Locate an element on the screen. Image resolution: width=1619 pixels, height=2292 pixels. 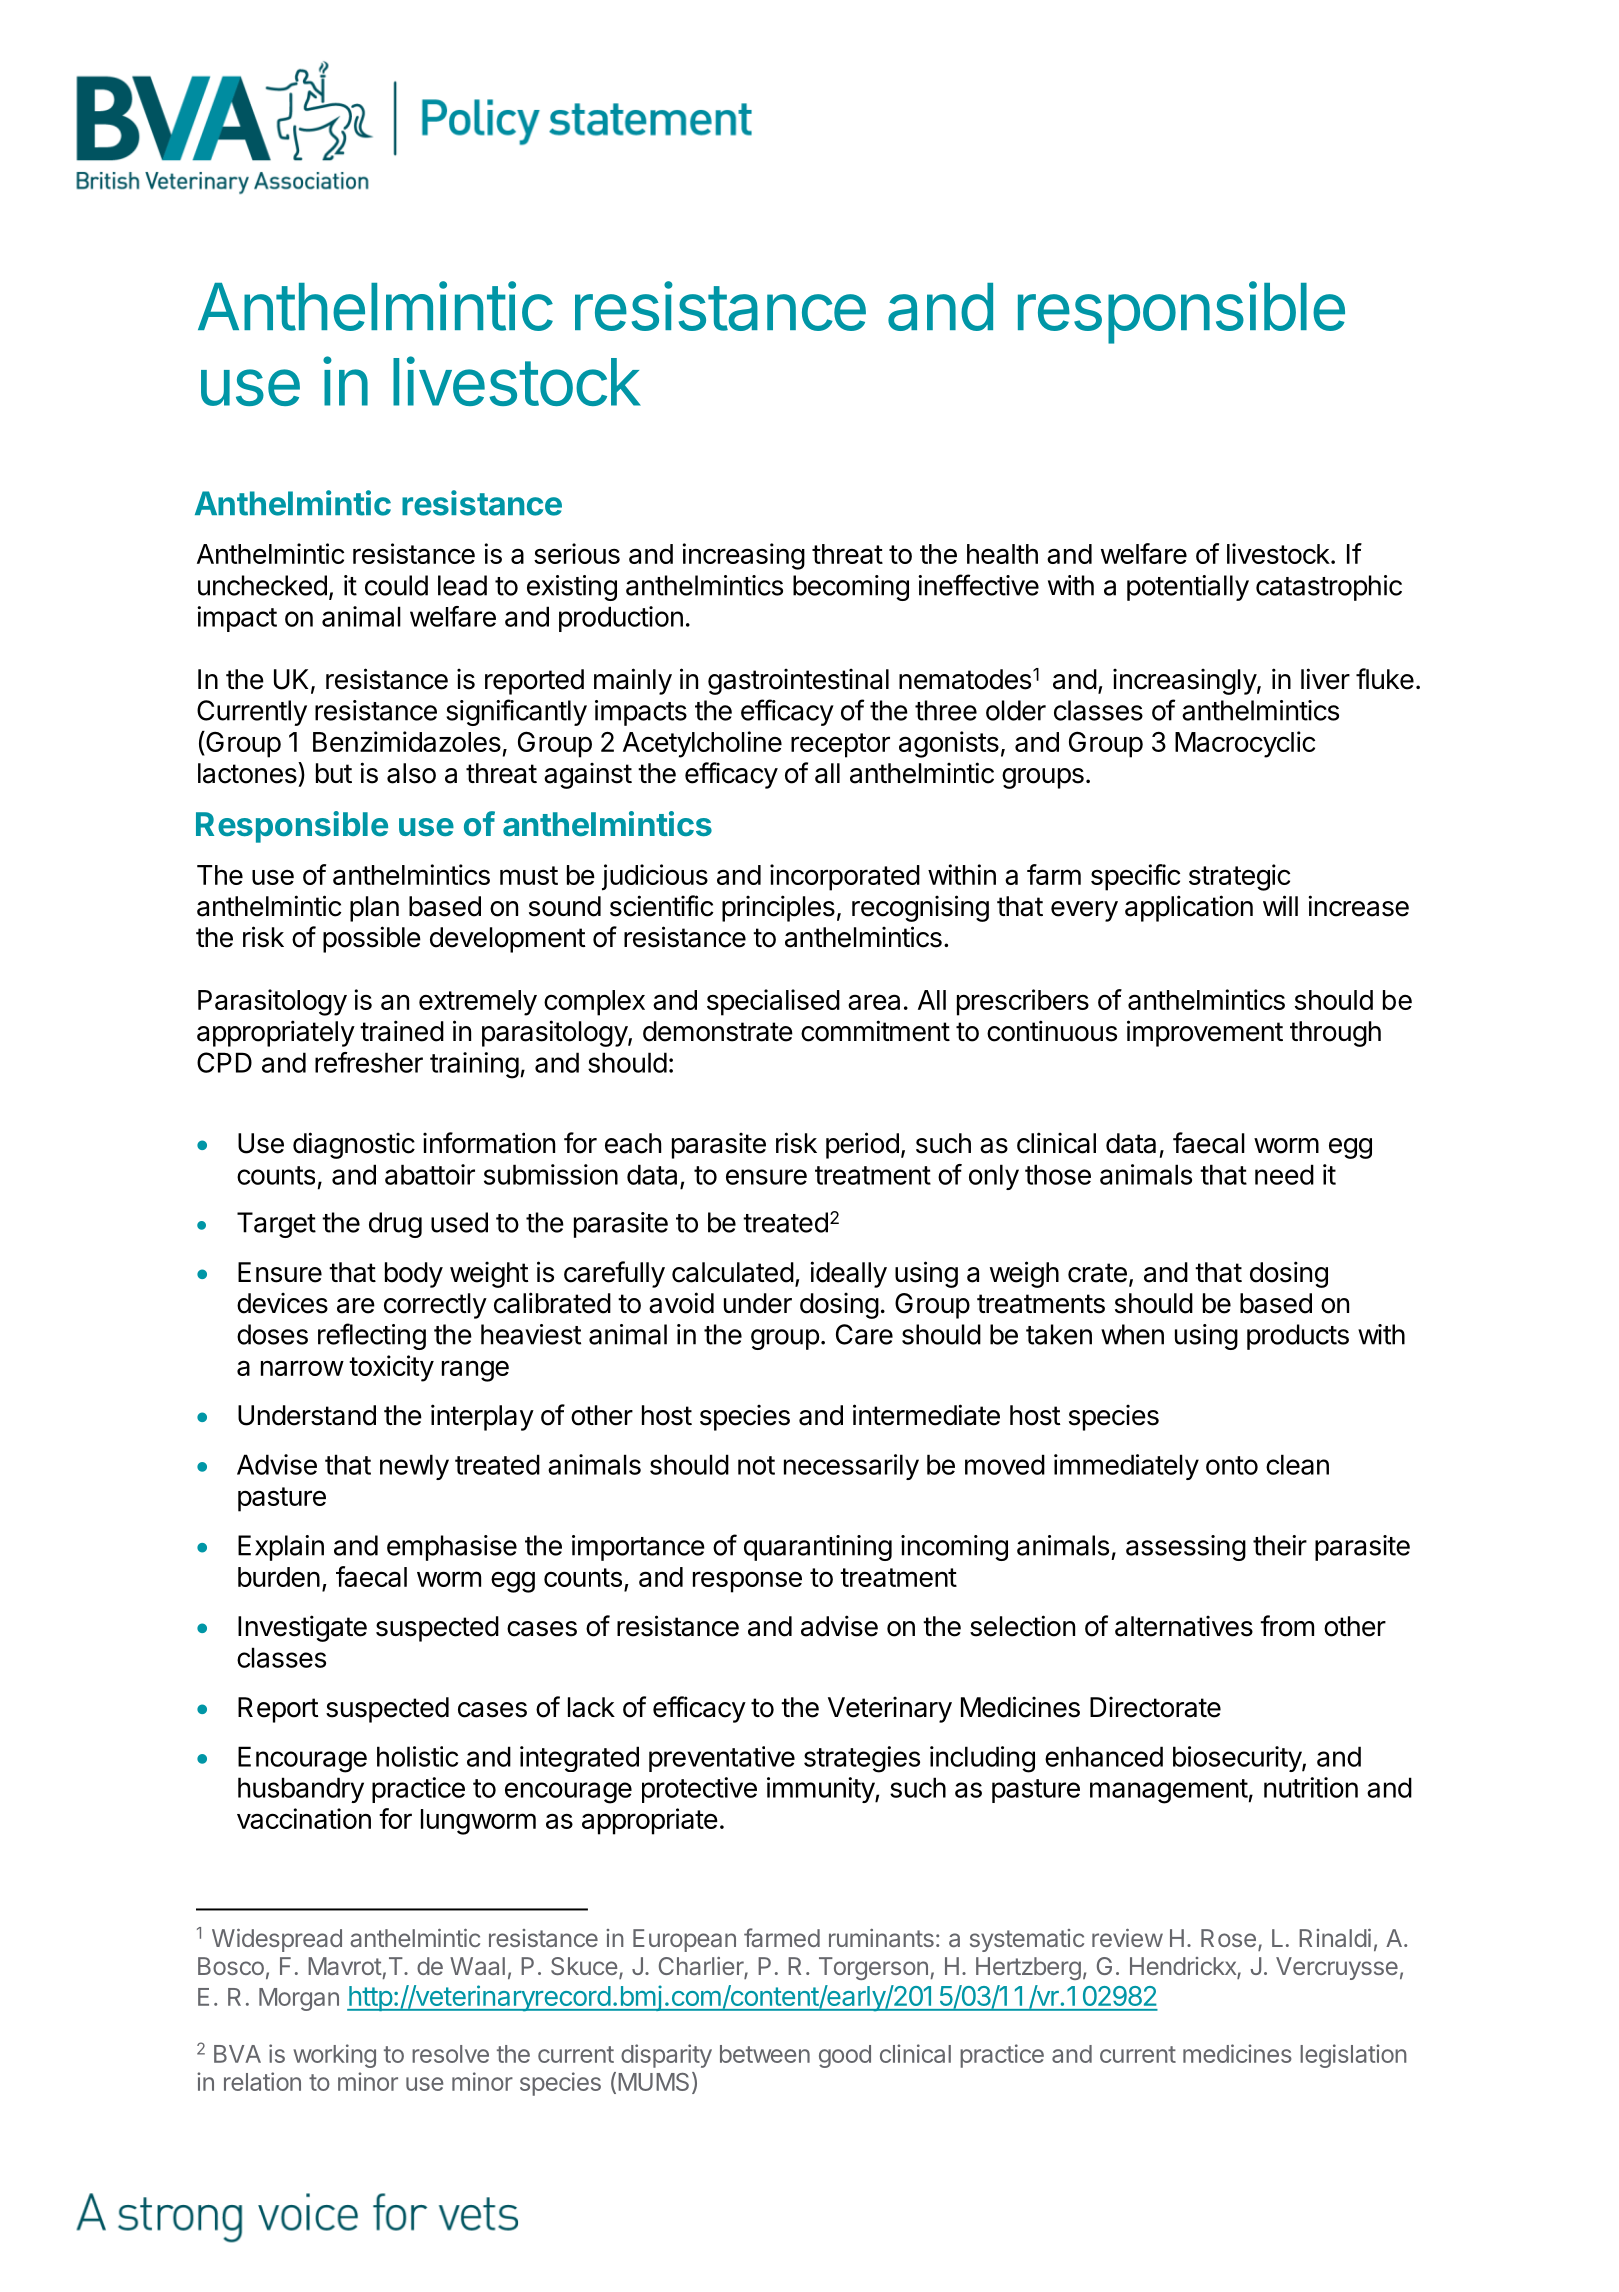
Investigate is located at coordinates (302, 1628).
